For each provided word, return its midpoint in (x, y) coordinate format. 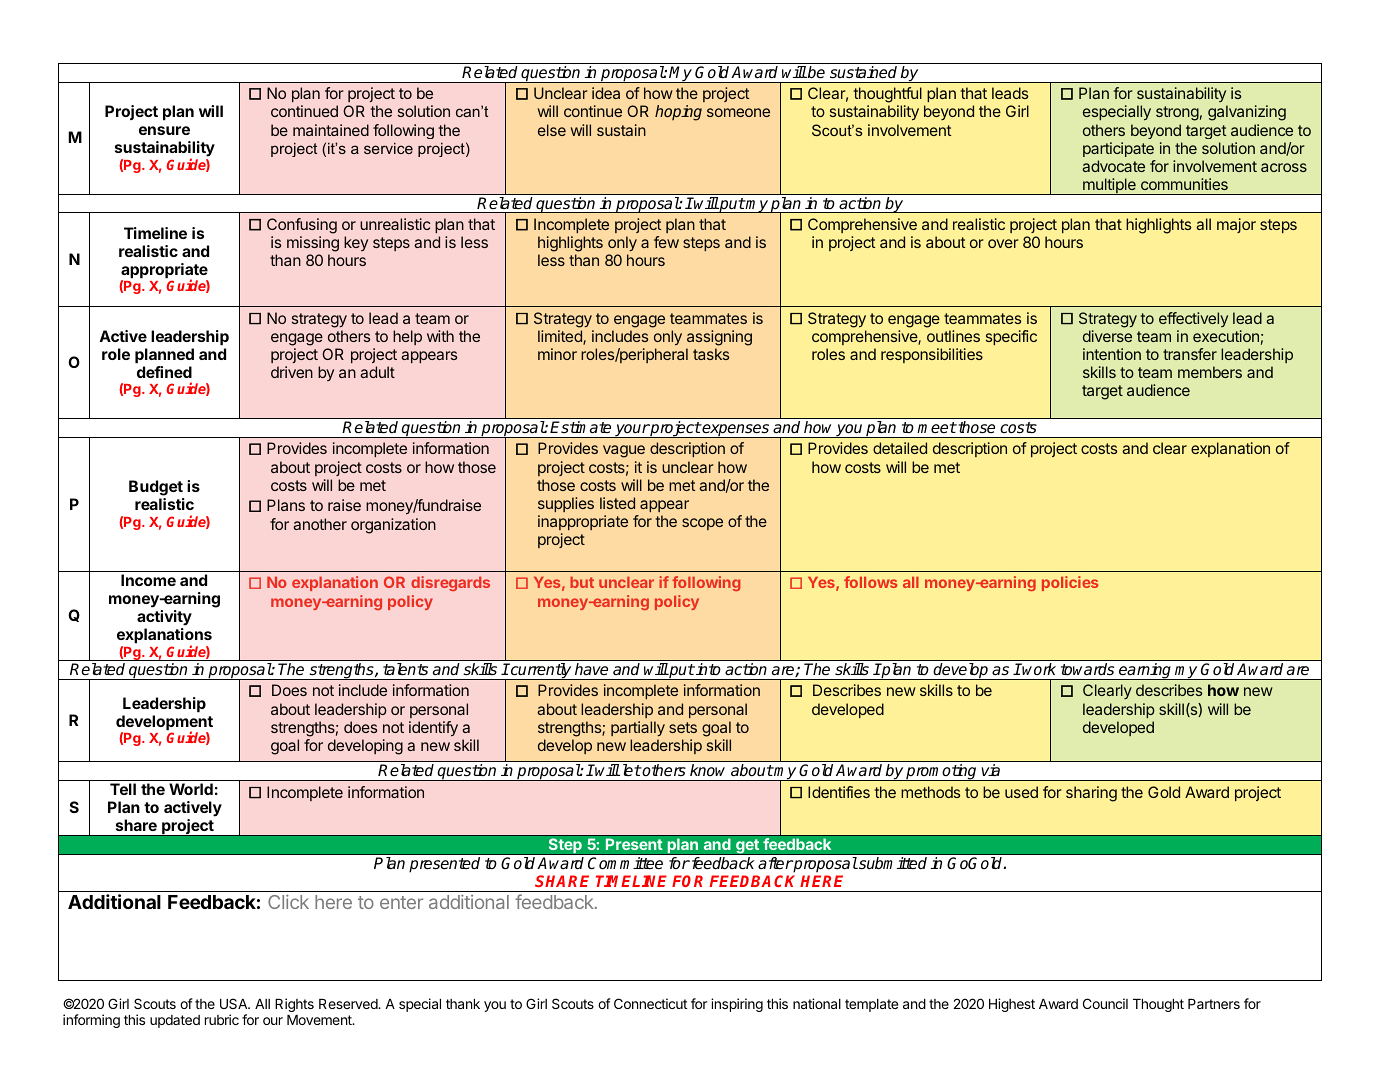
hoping (678, 113)
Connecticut (650, 1003)
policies (1070, 583)
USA (235, 1003)
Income (148, 580)
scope (702, 524)
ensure (164, 130)
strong (1177, 113)
